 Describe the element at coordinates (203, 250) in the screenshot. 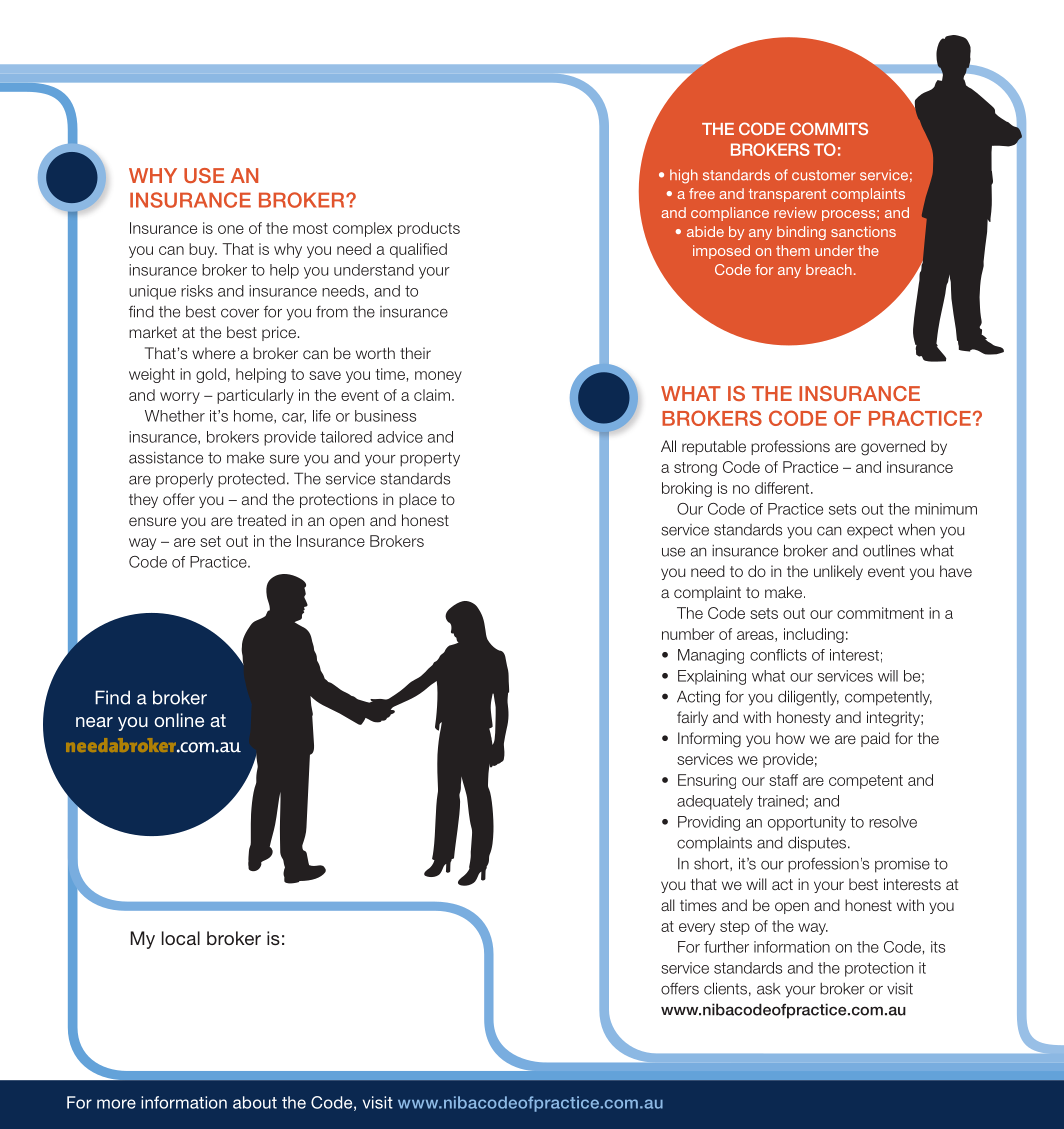

I see `buy` at that location.
